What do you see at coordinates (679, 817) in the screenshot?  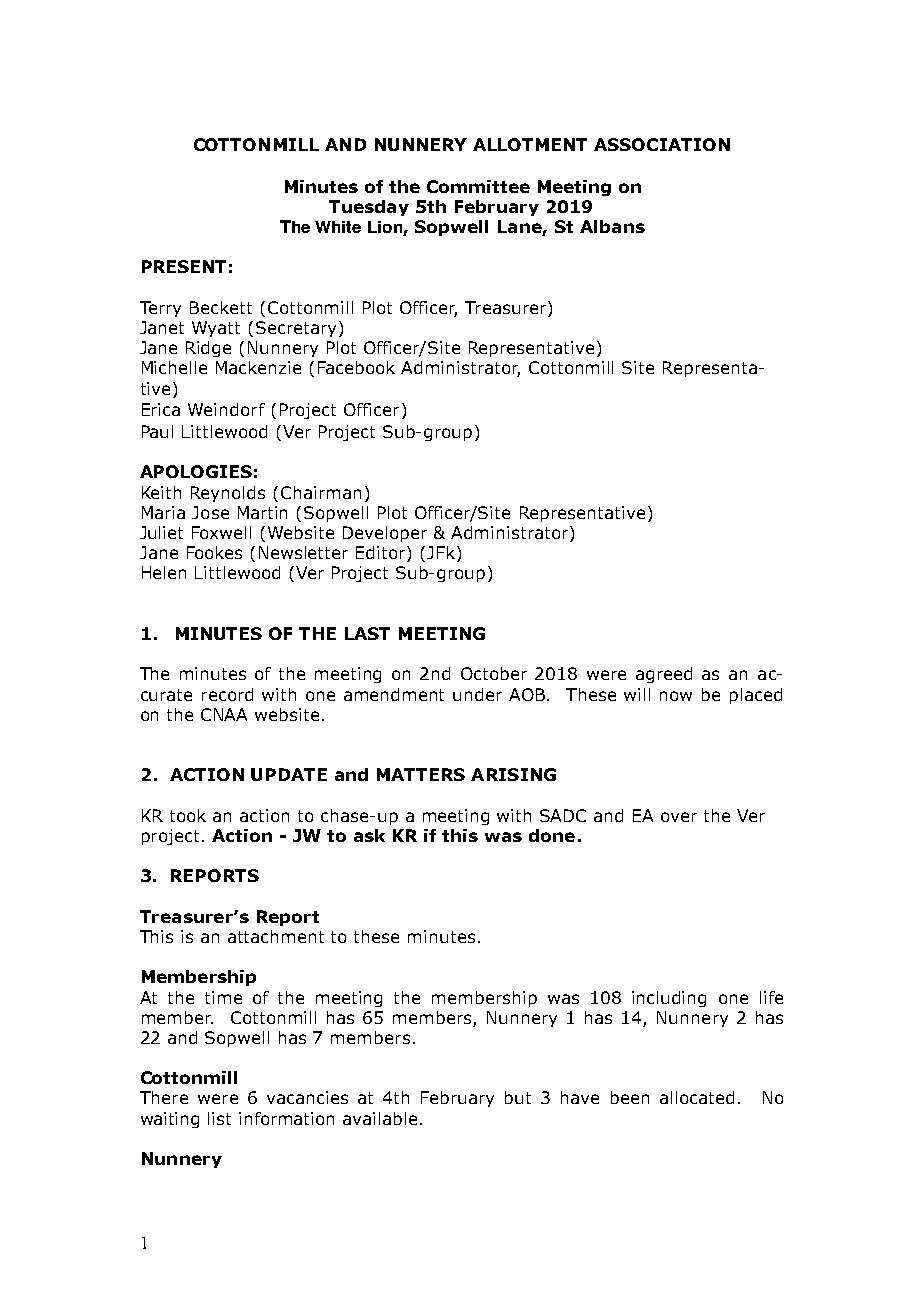 I see `over` at bounding box center [679, 817].
